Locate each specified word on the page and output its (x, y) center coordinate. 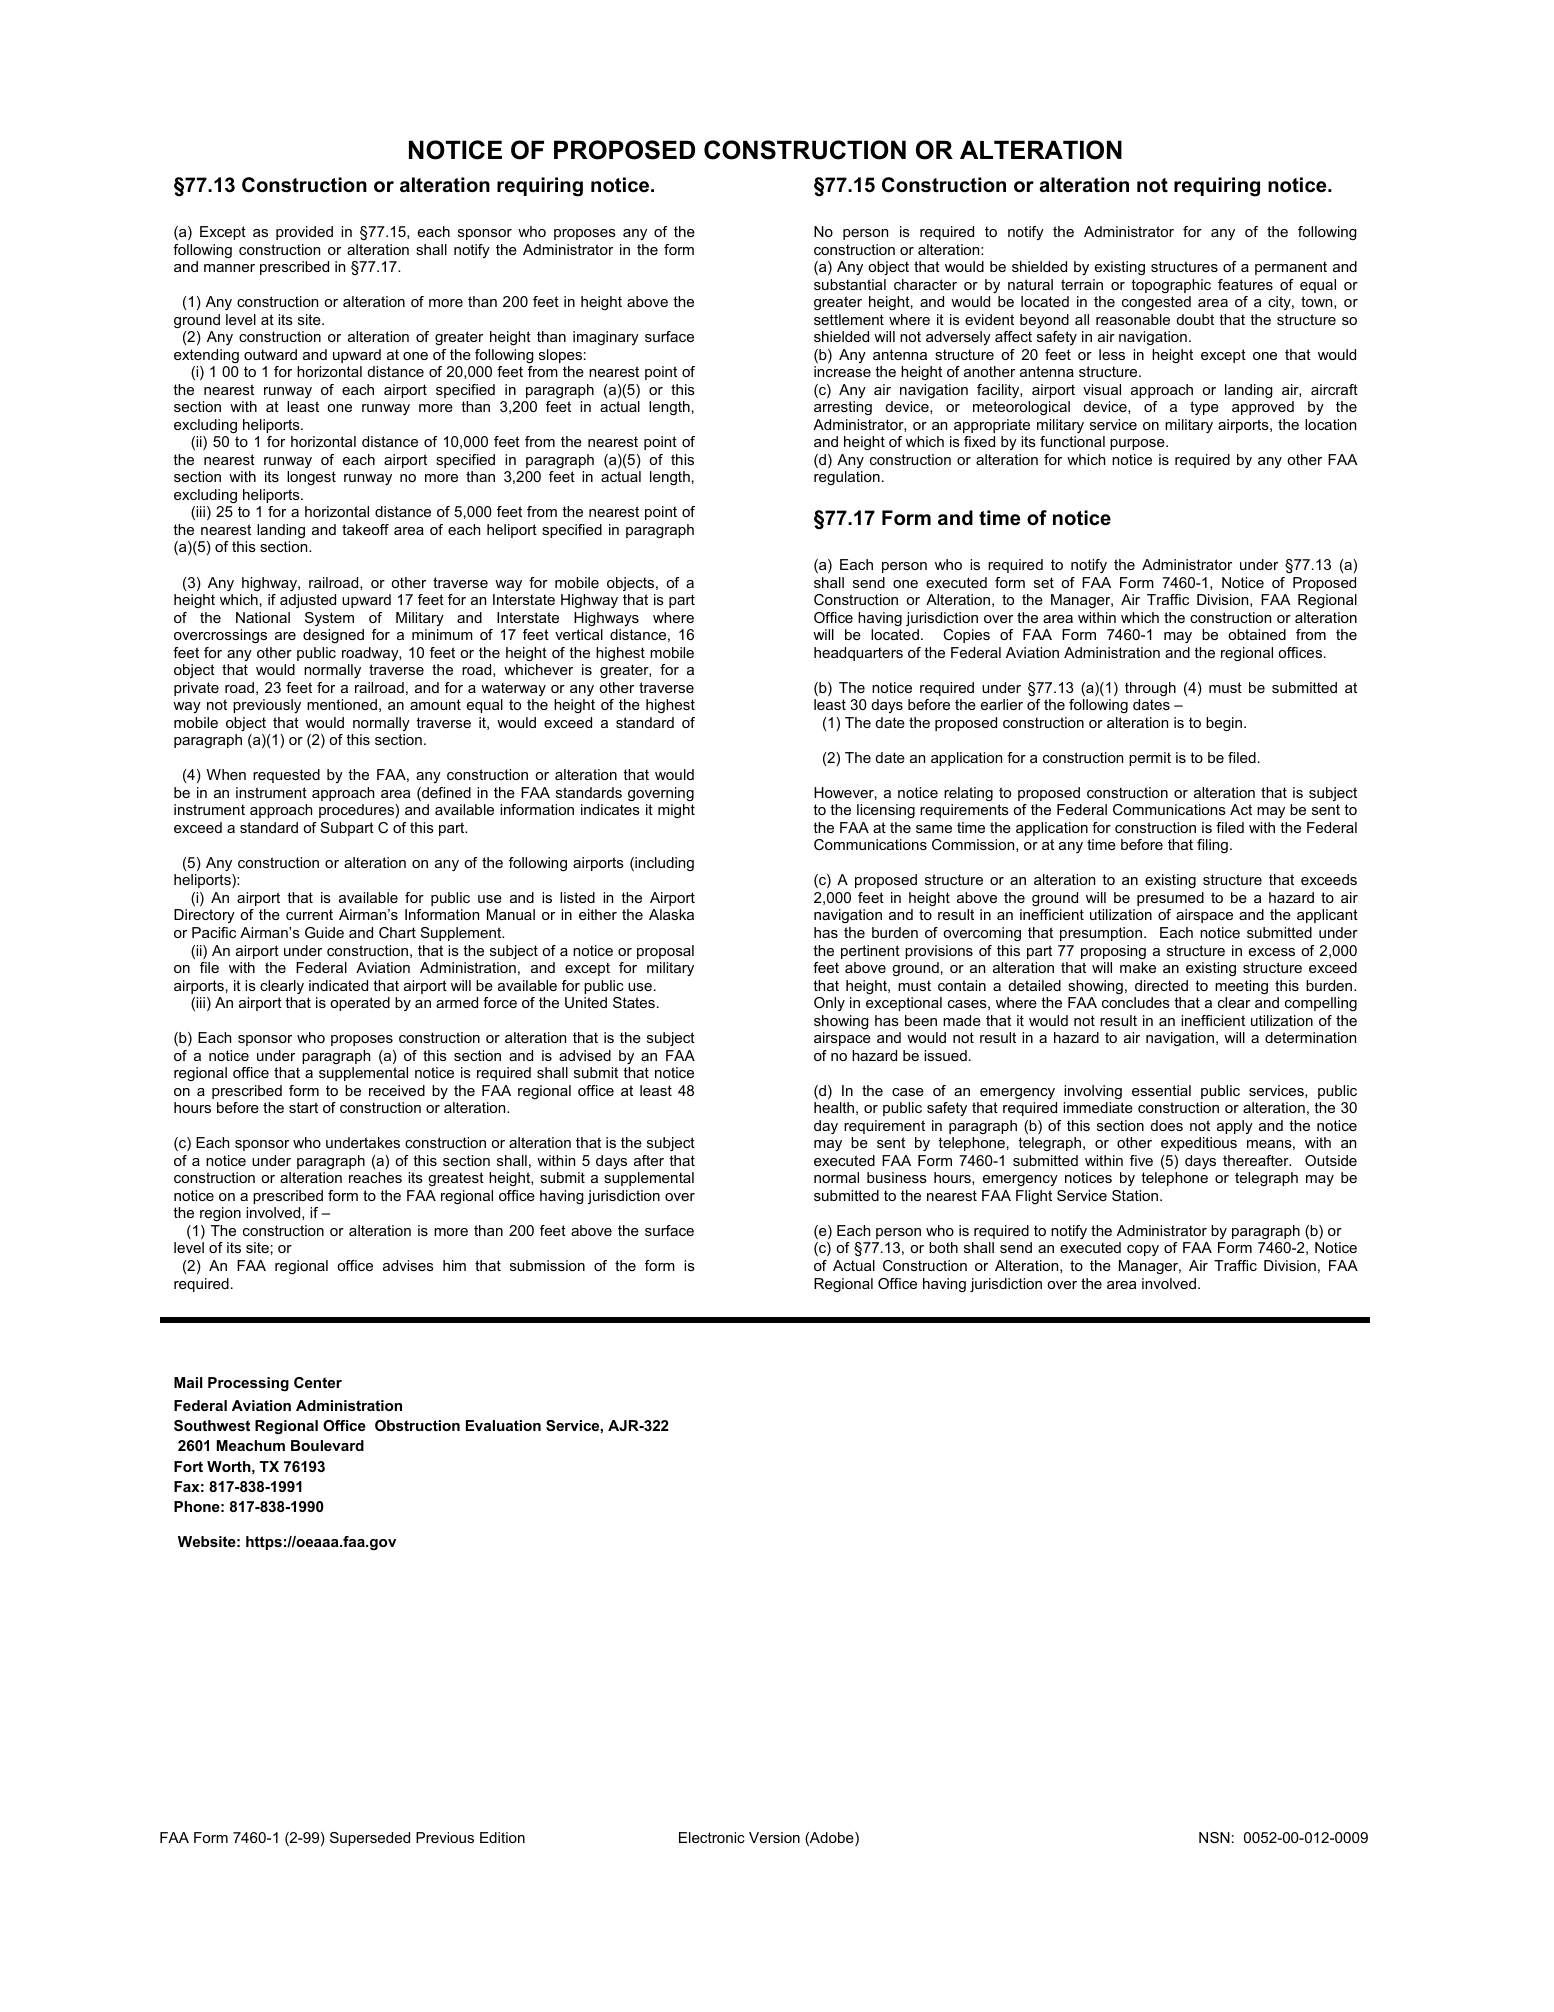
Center (318, 1382)
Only (829, 1004)
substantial (850, 284)
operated (360, 1004)
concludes (1136, 1002)
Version (774, 1837)
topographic (1171, 286)
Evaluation (503, 1425)
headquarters (858, 654)
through (1150, 689)
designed (333, 636)
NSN (1214, 1837)
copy (1143, 1250)
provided (304, 233)
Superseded (370, 1839)
